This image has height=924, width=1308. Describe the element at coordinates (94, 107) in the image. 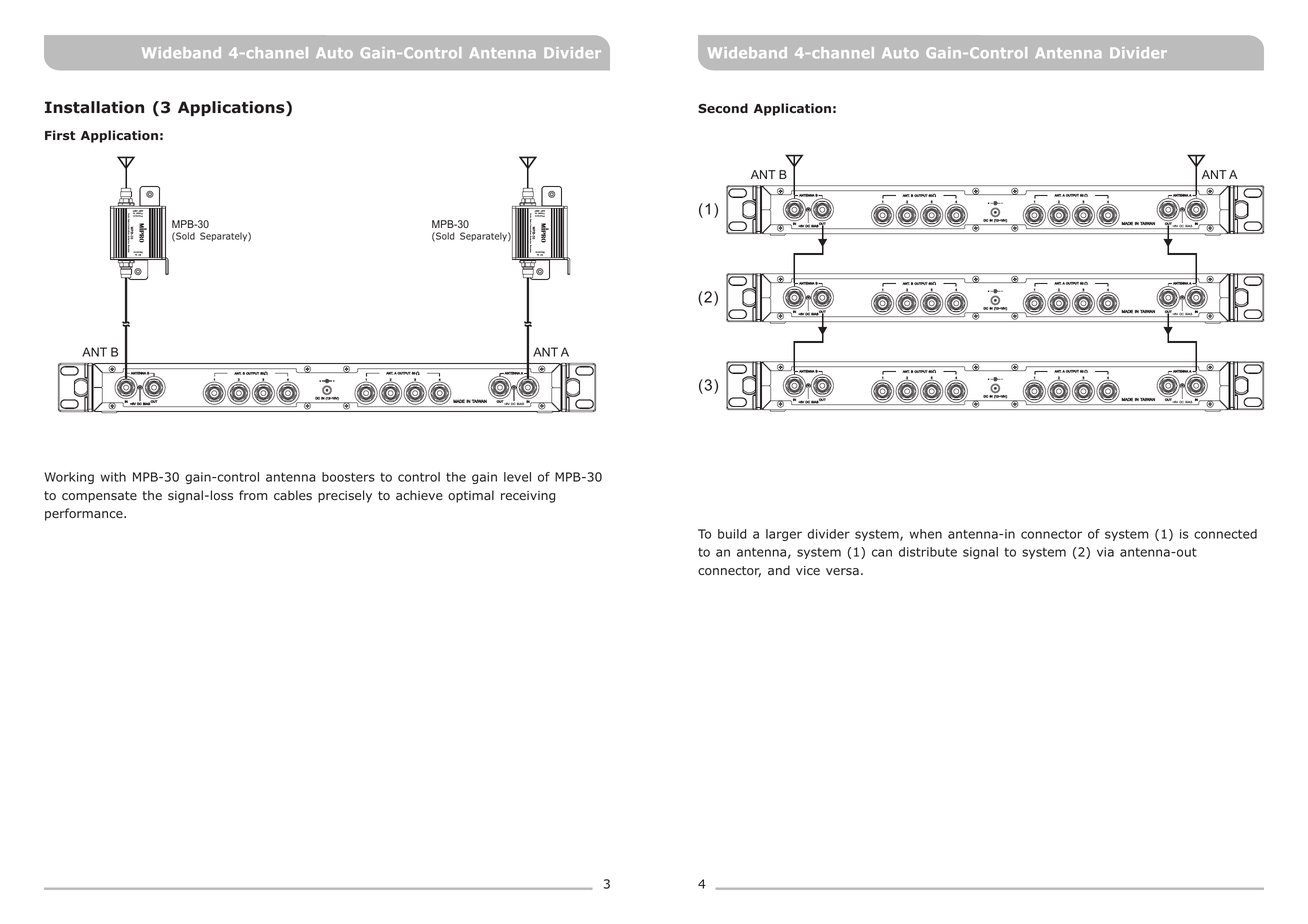

I see `Installation` at that location.
